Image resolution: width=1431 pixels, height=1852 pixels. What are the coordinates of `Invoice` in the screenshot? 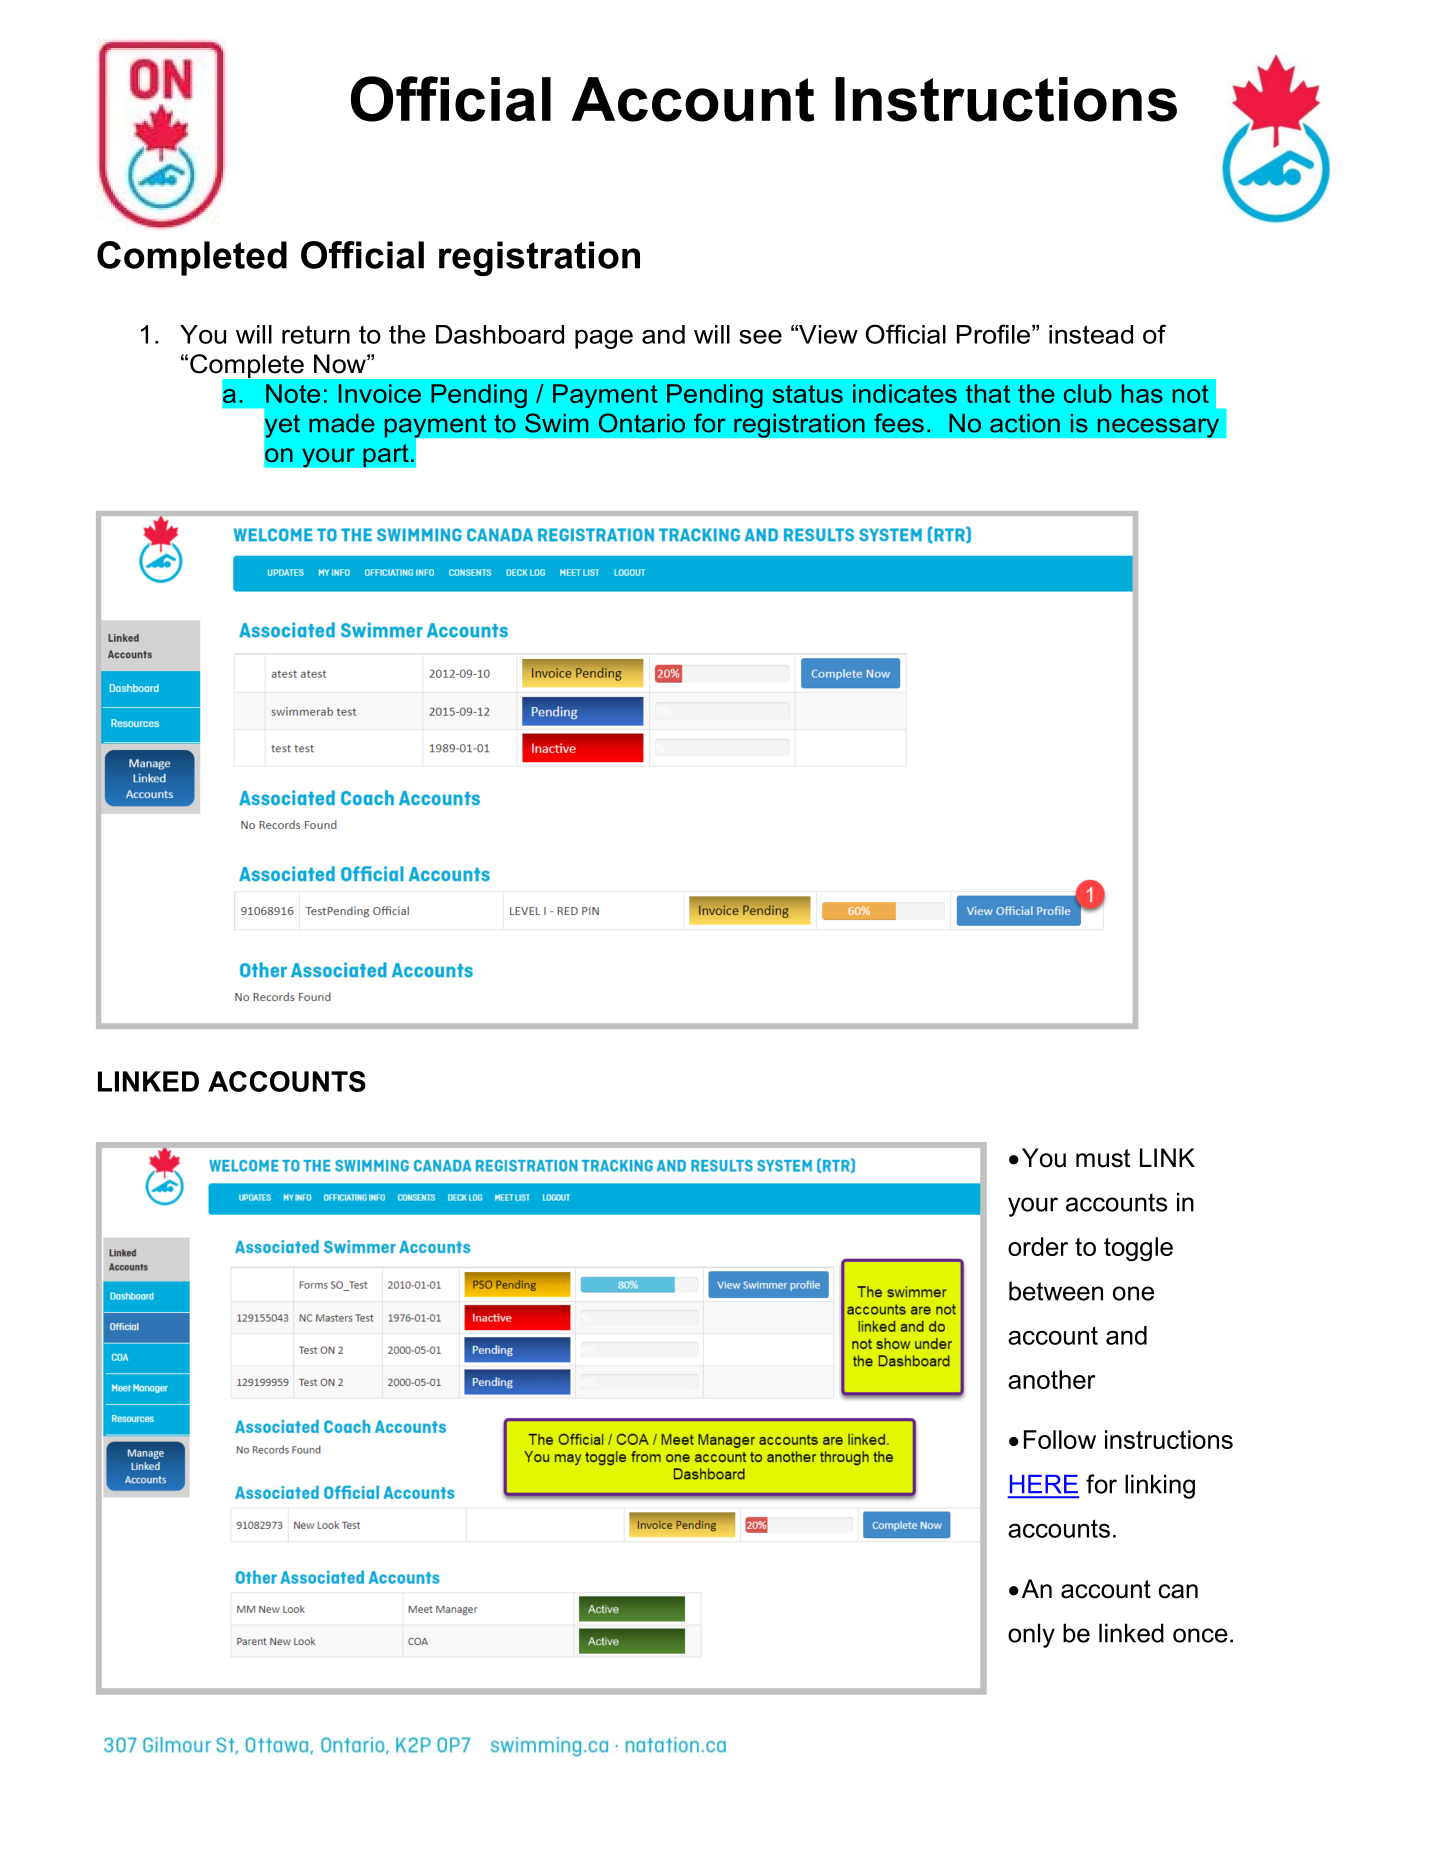 It's located at (380, 393).
